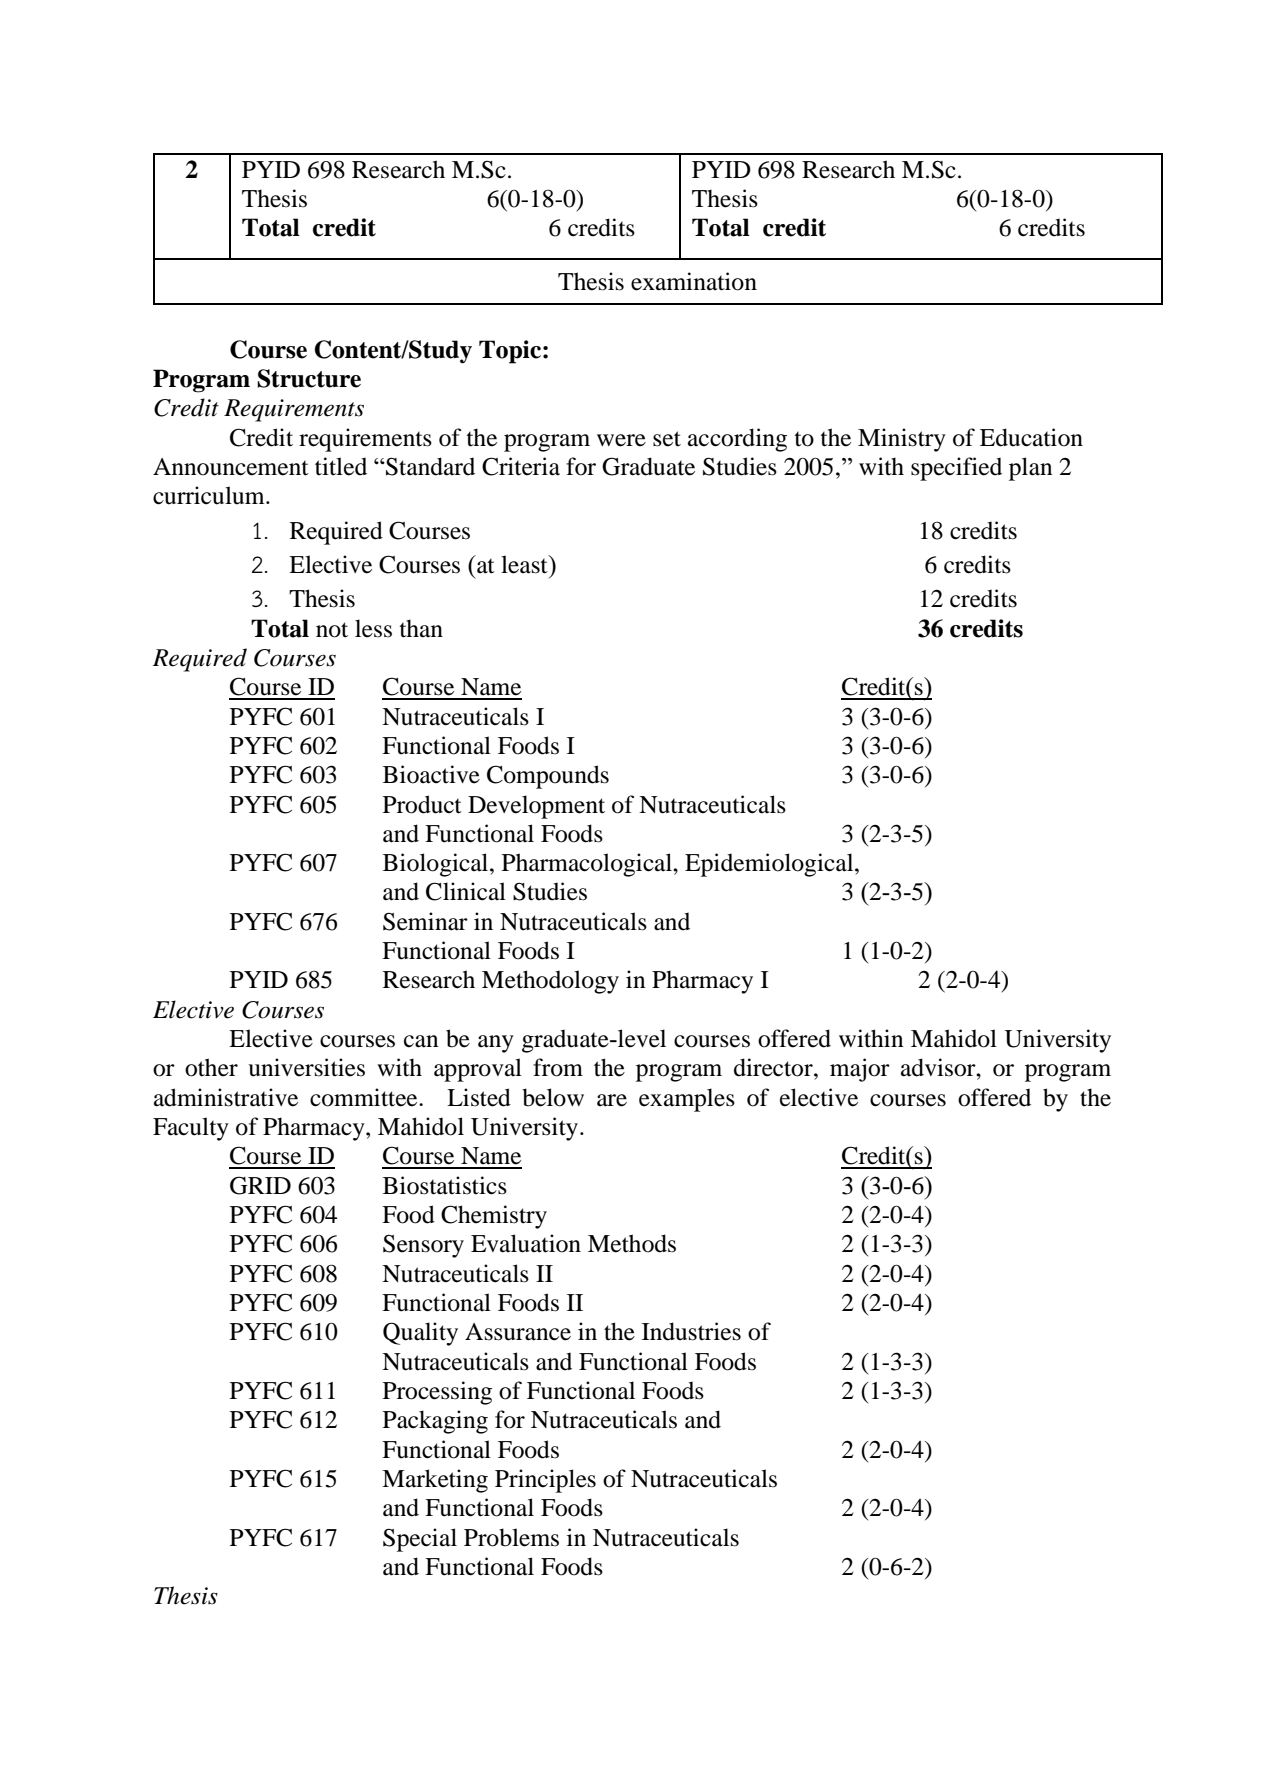 This screenshot has height=1789, width=1265. What do you see at coordinates (902, 440) in the screenshot?
I see `Ministry` at bounding box center [902, 440].
